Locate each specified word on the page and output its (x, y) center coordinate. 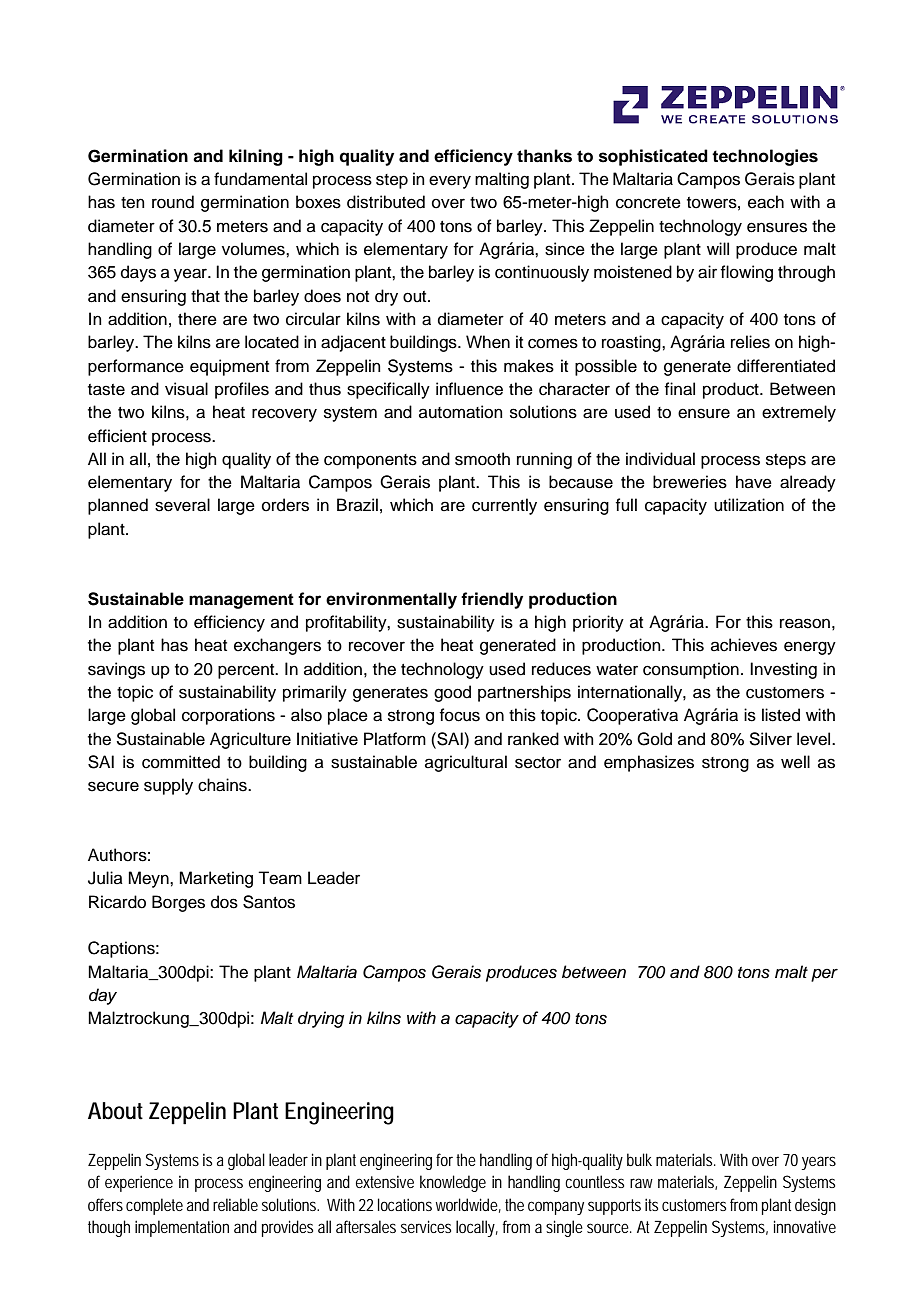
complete (154, 1206)
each (766, 202)
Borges (178, 903)
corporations (228, 716)
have (754, 482)
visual (186, 389)
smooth (482, 459)
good (452, 693)
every (450, 182)
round (173, 202)
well (795, 762)
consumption (691, 670)
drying (321, 1019)
